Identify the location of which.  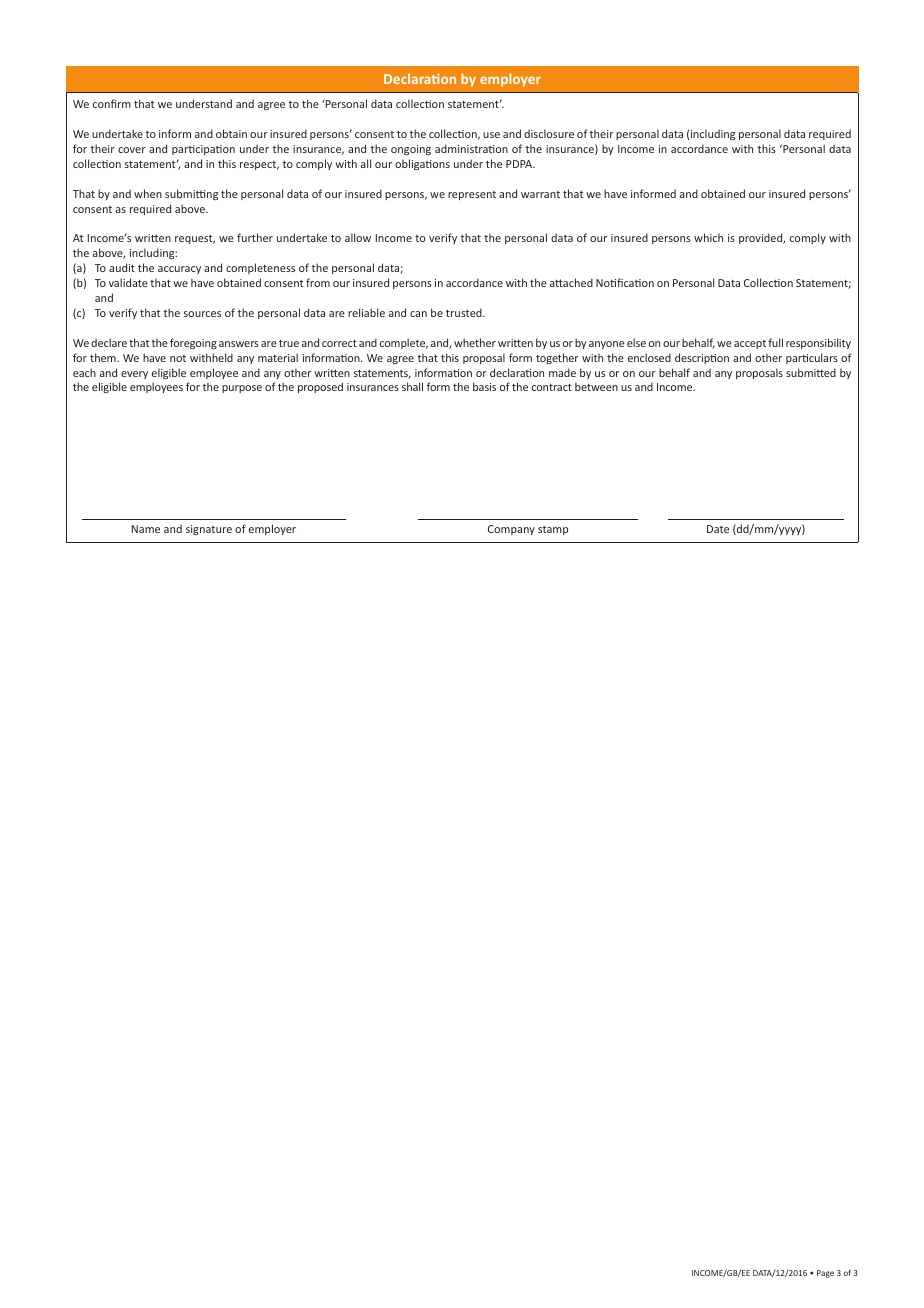
(708, 237).
